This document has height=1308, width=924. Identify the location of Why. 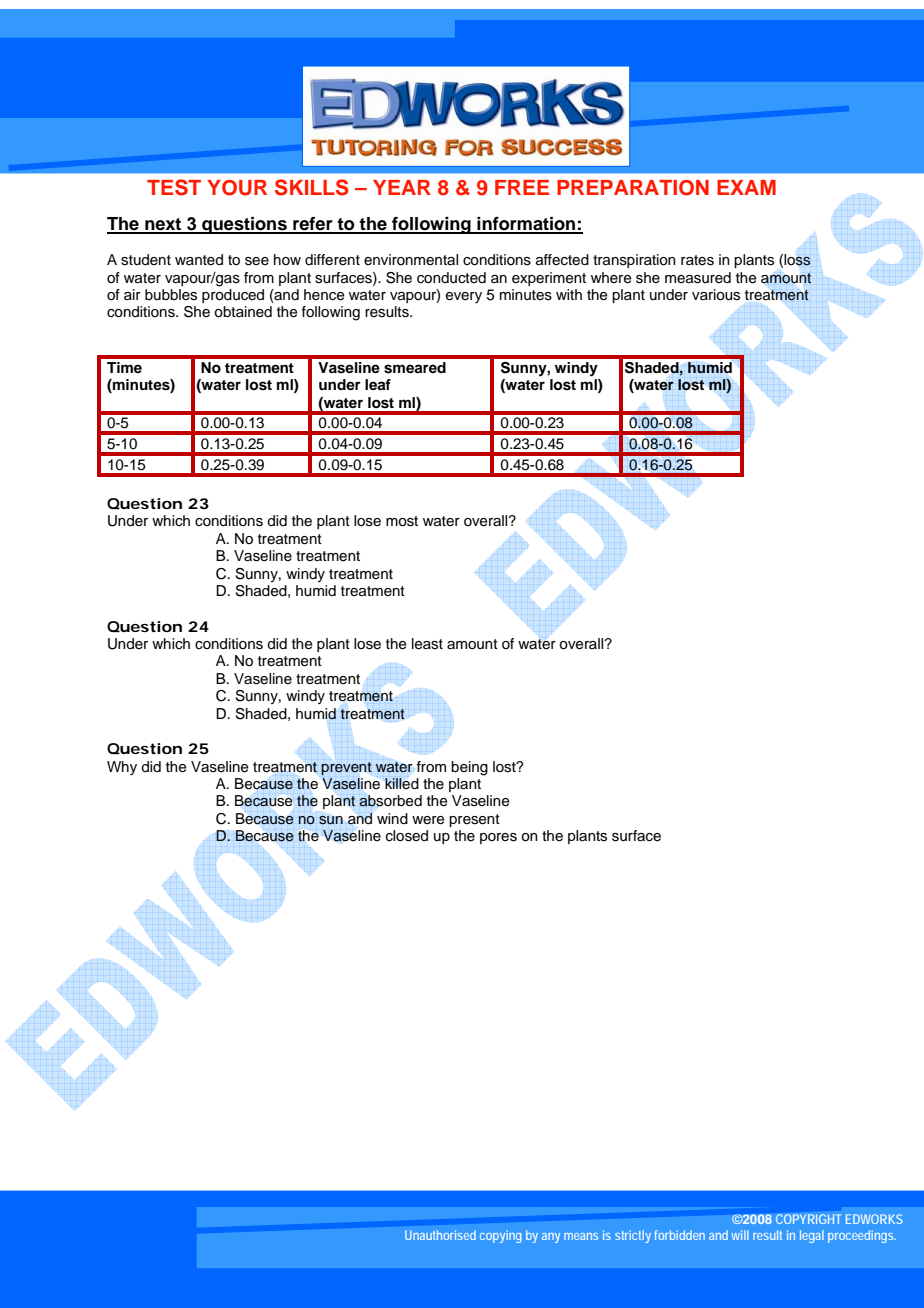
(122, 768).
